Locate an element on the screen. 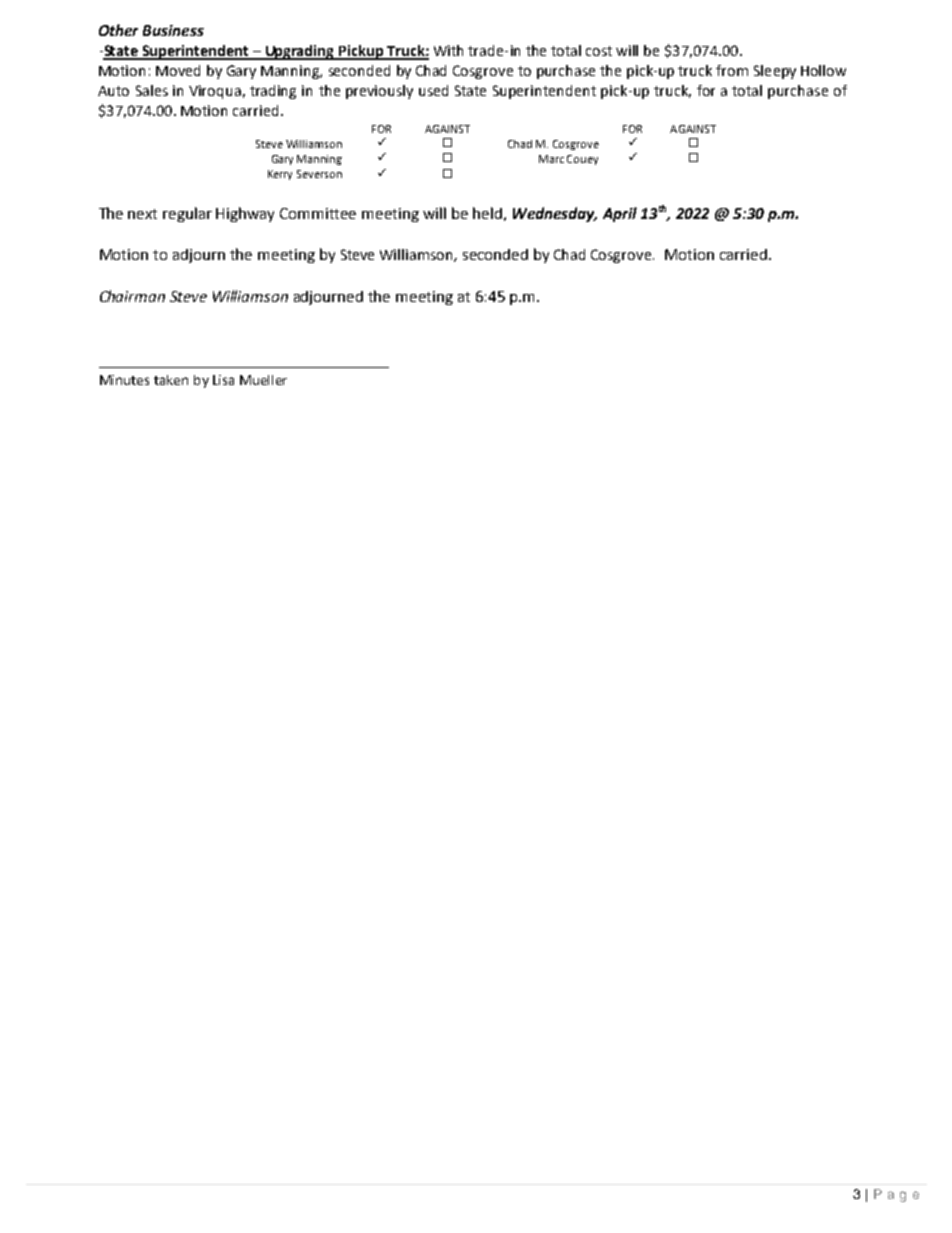 The image size is (952, 1233). regular is located at coordinates (187, 214).
